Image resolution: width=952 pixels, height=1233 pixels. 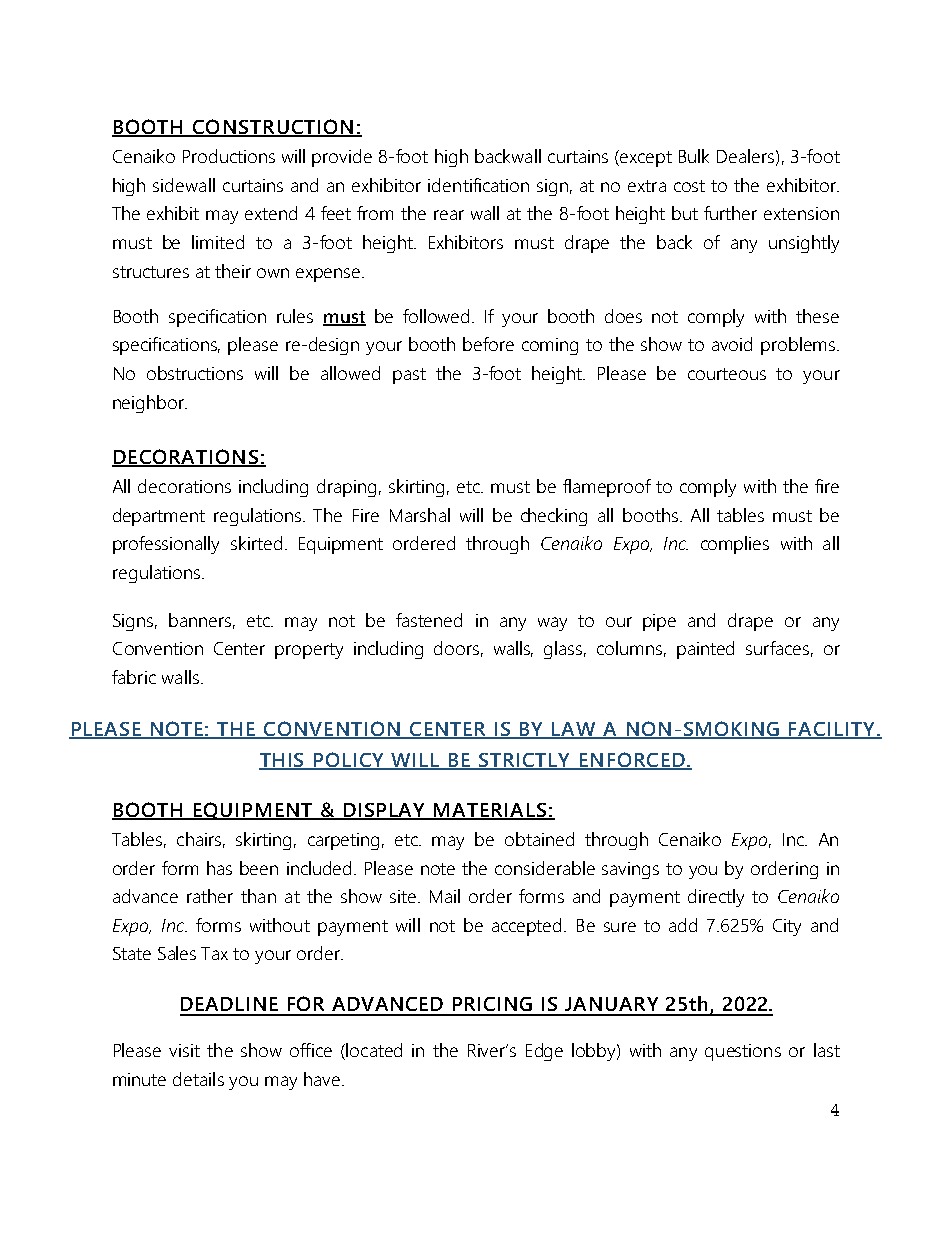 What do you see at coordinates (544, 1052) in the document?
I see `Edge` at bounding box center [544, 1052].
